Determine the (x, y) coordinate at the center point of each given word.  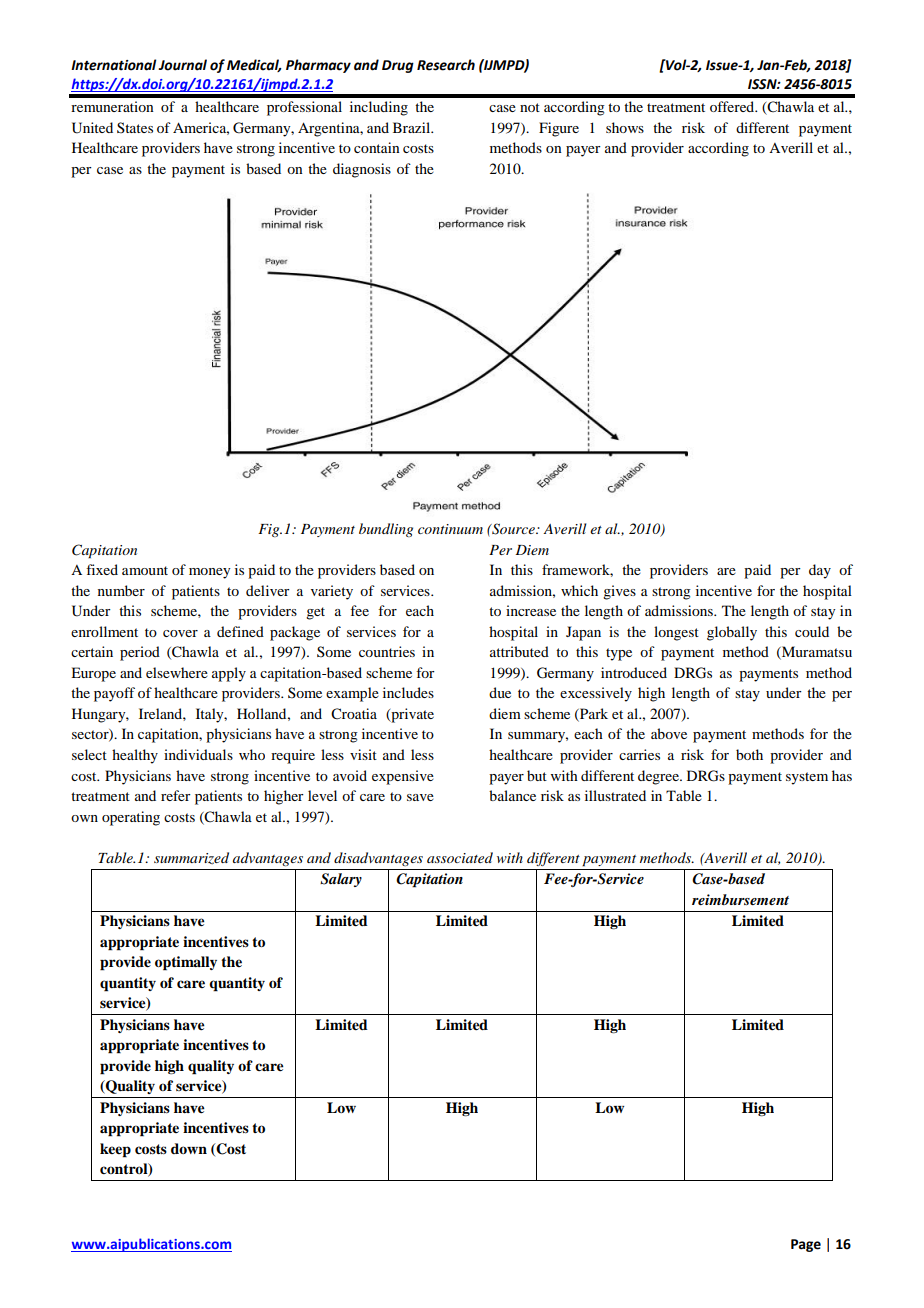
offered (733, 106)
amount (145, 570)
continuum (450, 529)
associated (460, 857)
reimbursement (740, 899)
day (820, 571)
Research (446, 65)
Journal (182, 65)
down (189, 1148)
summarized (191, 858)
